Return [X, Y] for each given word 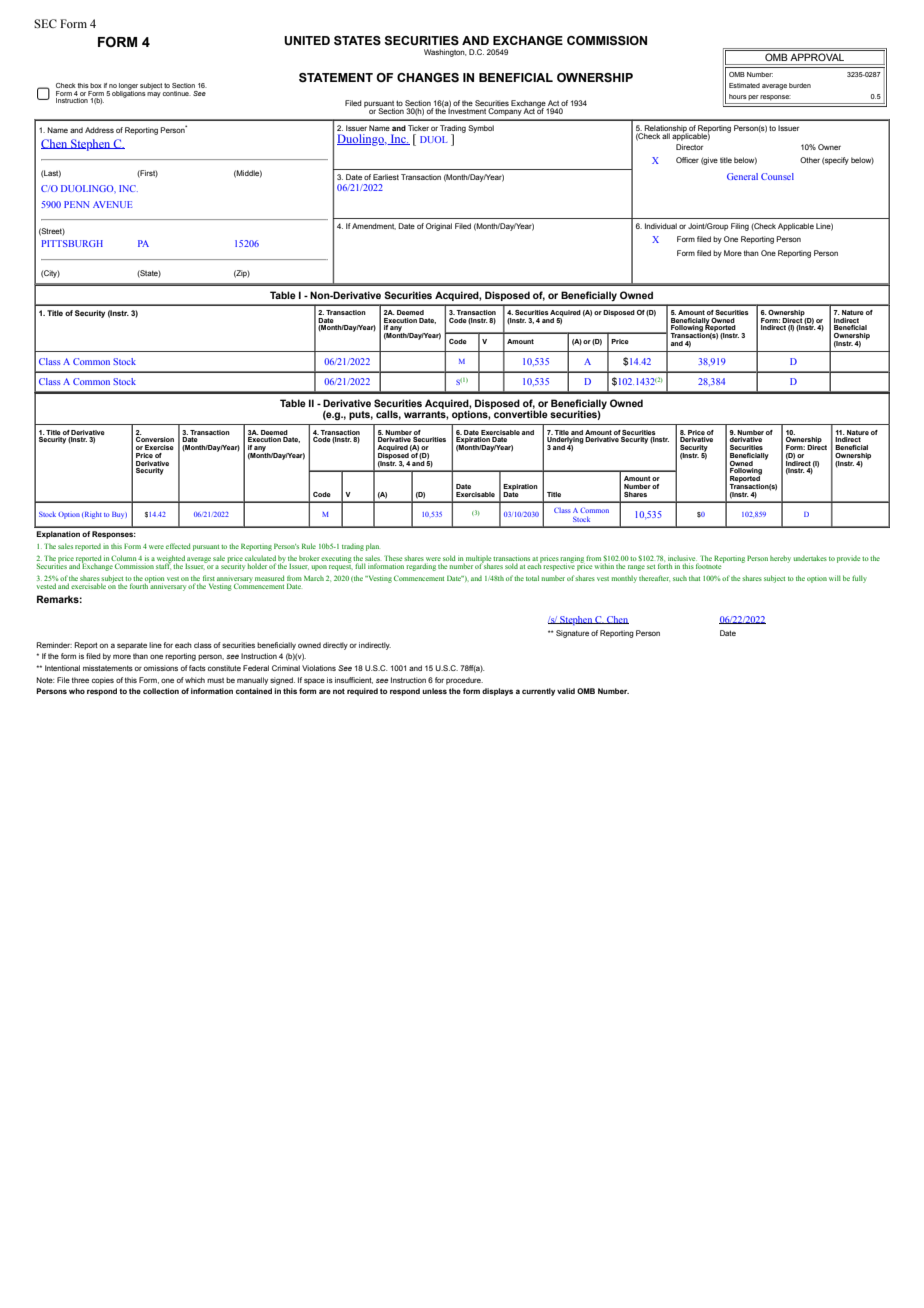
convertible [520, 413]
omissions [161, 668]
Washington [445, 53]
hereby [780, 559]
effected [178, 546]
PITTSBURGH [72, 243]
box [96, 85]
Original [439, 227]
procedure [464, 681]
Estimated [744, 85]
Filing [740, 227]
